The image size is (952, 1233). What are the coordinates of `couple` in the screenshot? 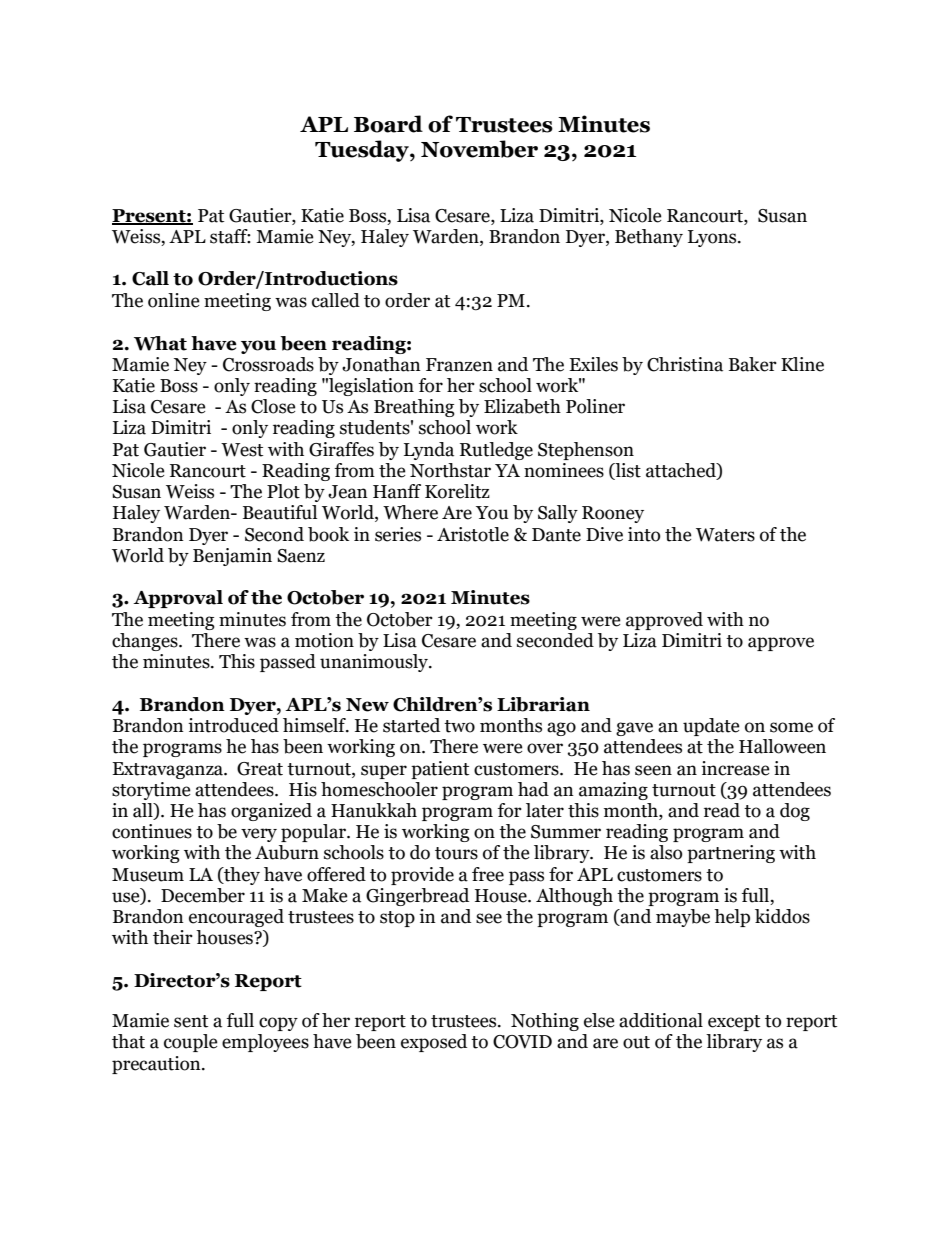 It's located at (191, 1043).
